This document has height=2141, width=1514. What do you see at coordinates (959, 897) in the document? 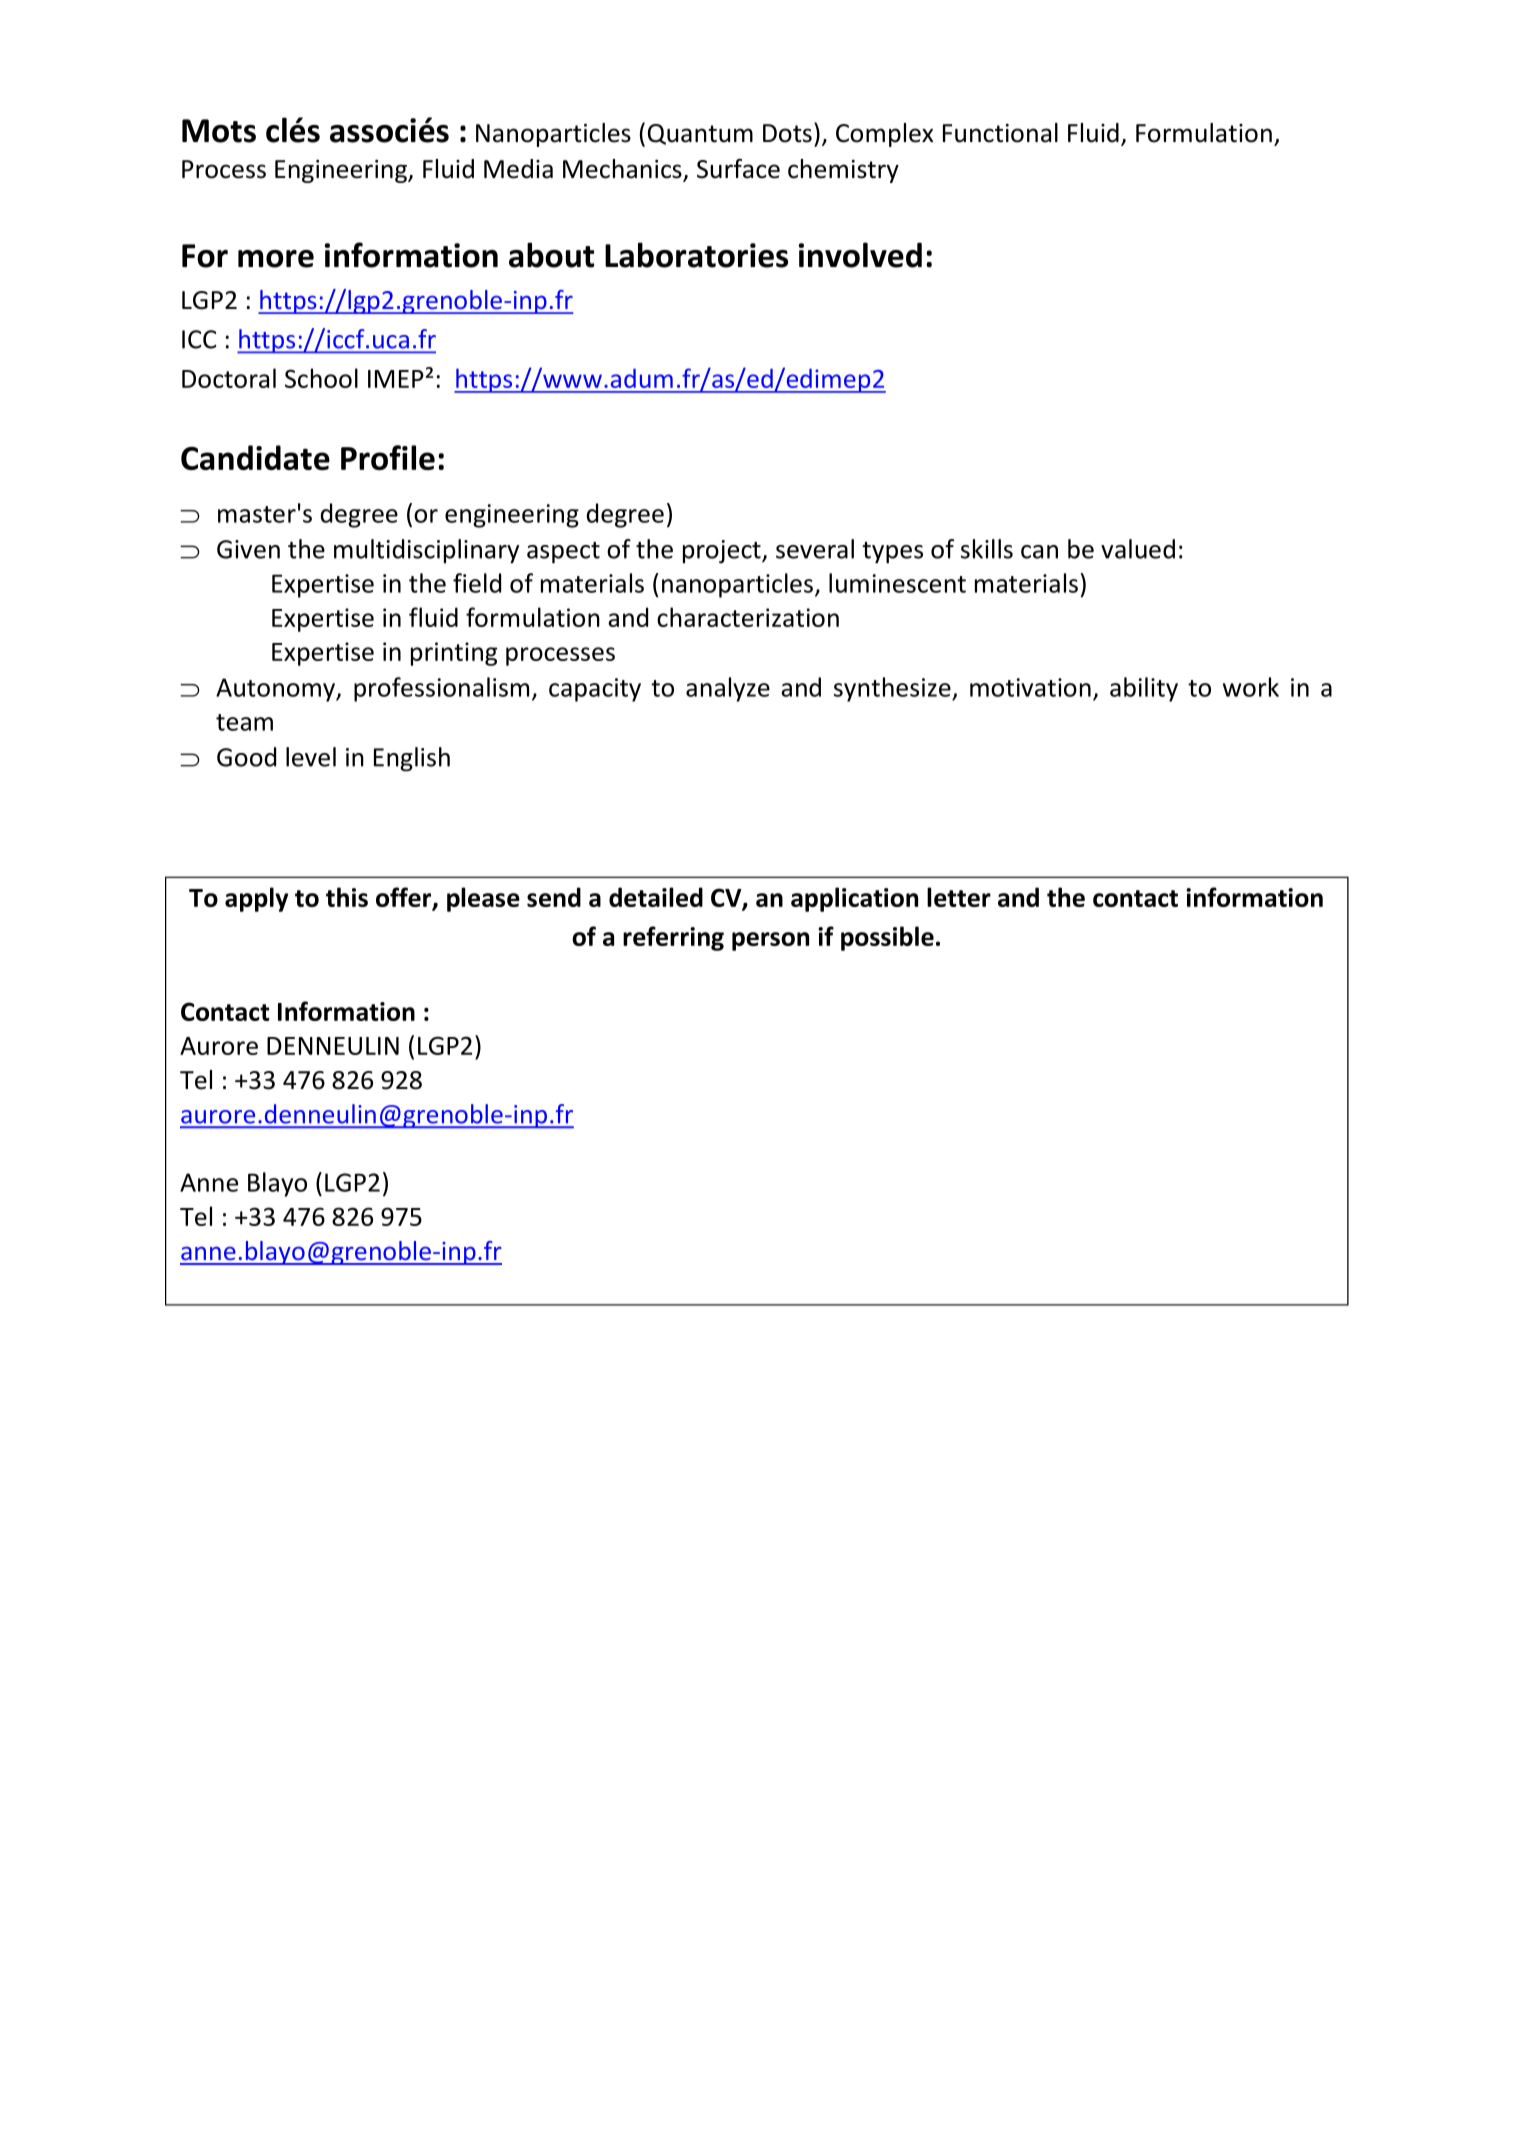
I see `letter` at bounding box center [959, 897].
